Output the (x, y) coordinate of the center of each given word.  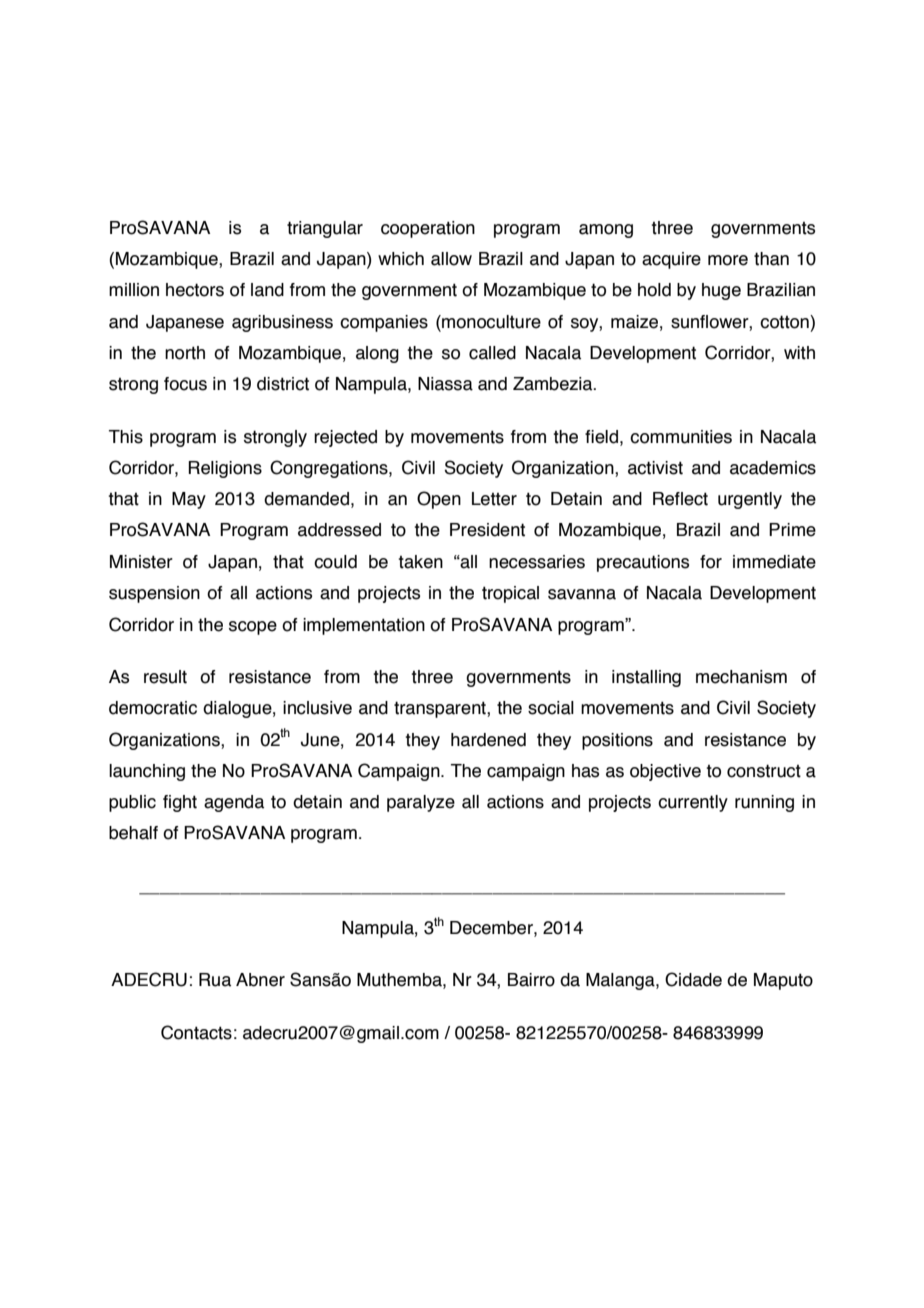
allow (451, 259)
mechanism (741, 677)
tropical (510, 594)
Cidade (693, 979)
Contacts (196, 1032)
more (728, 260)
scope (253, 628)
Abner (260, 980)
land (267, 290)
